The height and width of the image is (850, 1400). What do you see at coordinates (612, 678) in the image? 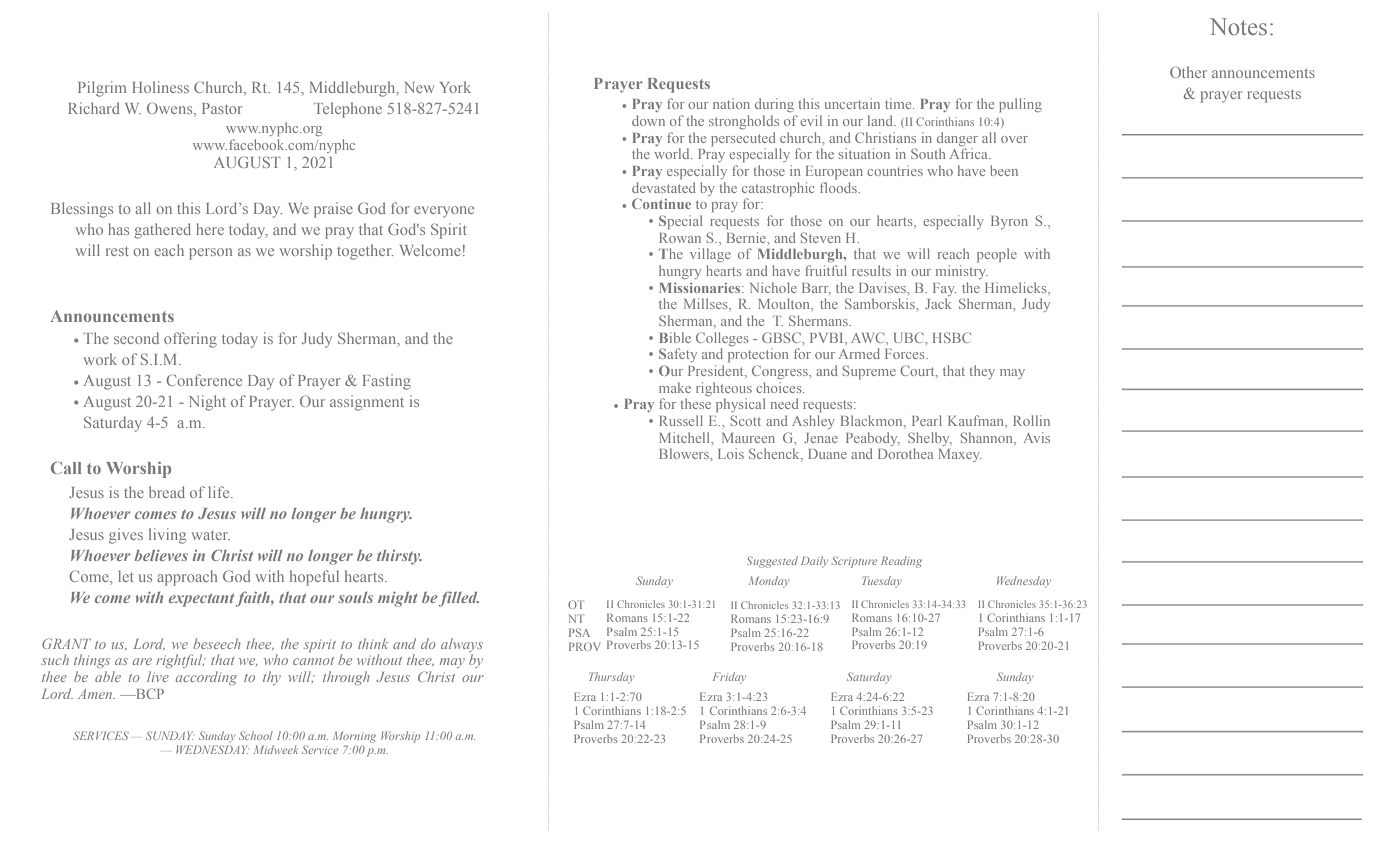
I see `Thursday` at bounding box center [612, 678].
